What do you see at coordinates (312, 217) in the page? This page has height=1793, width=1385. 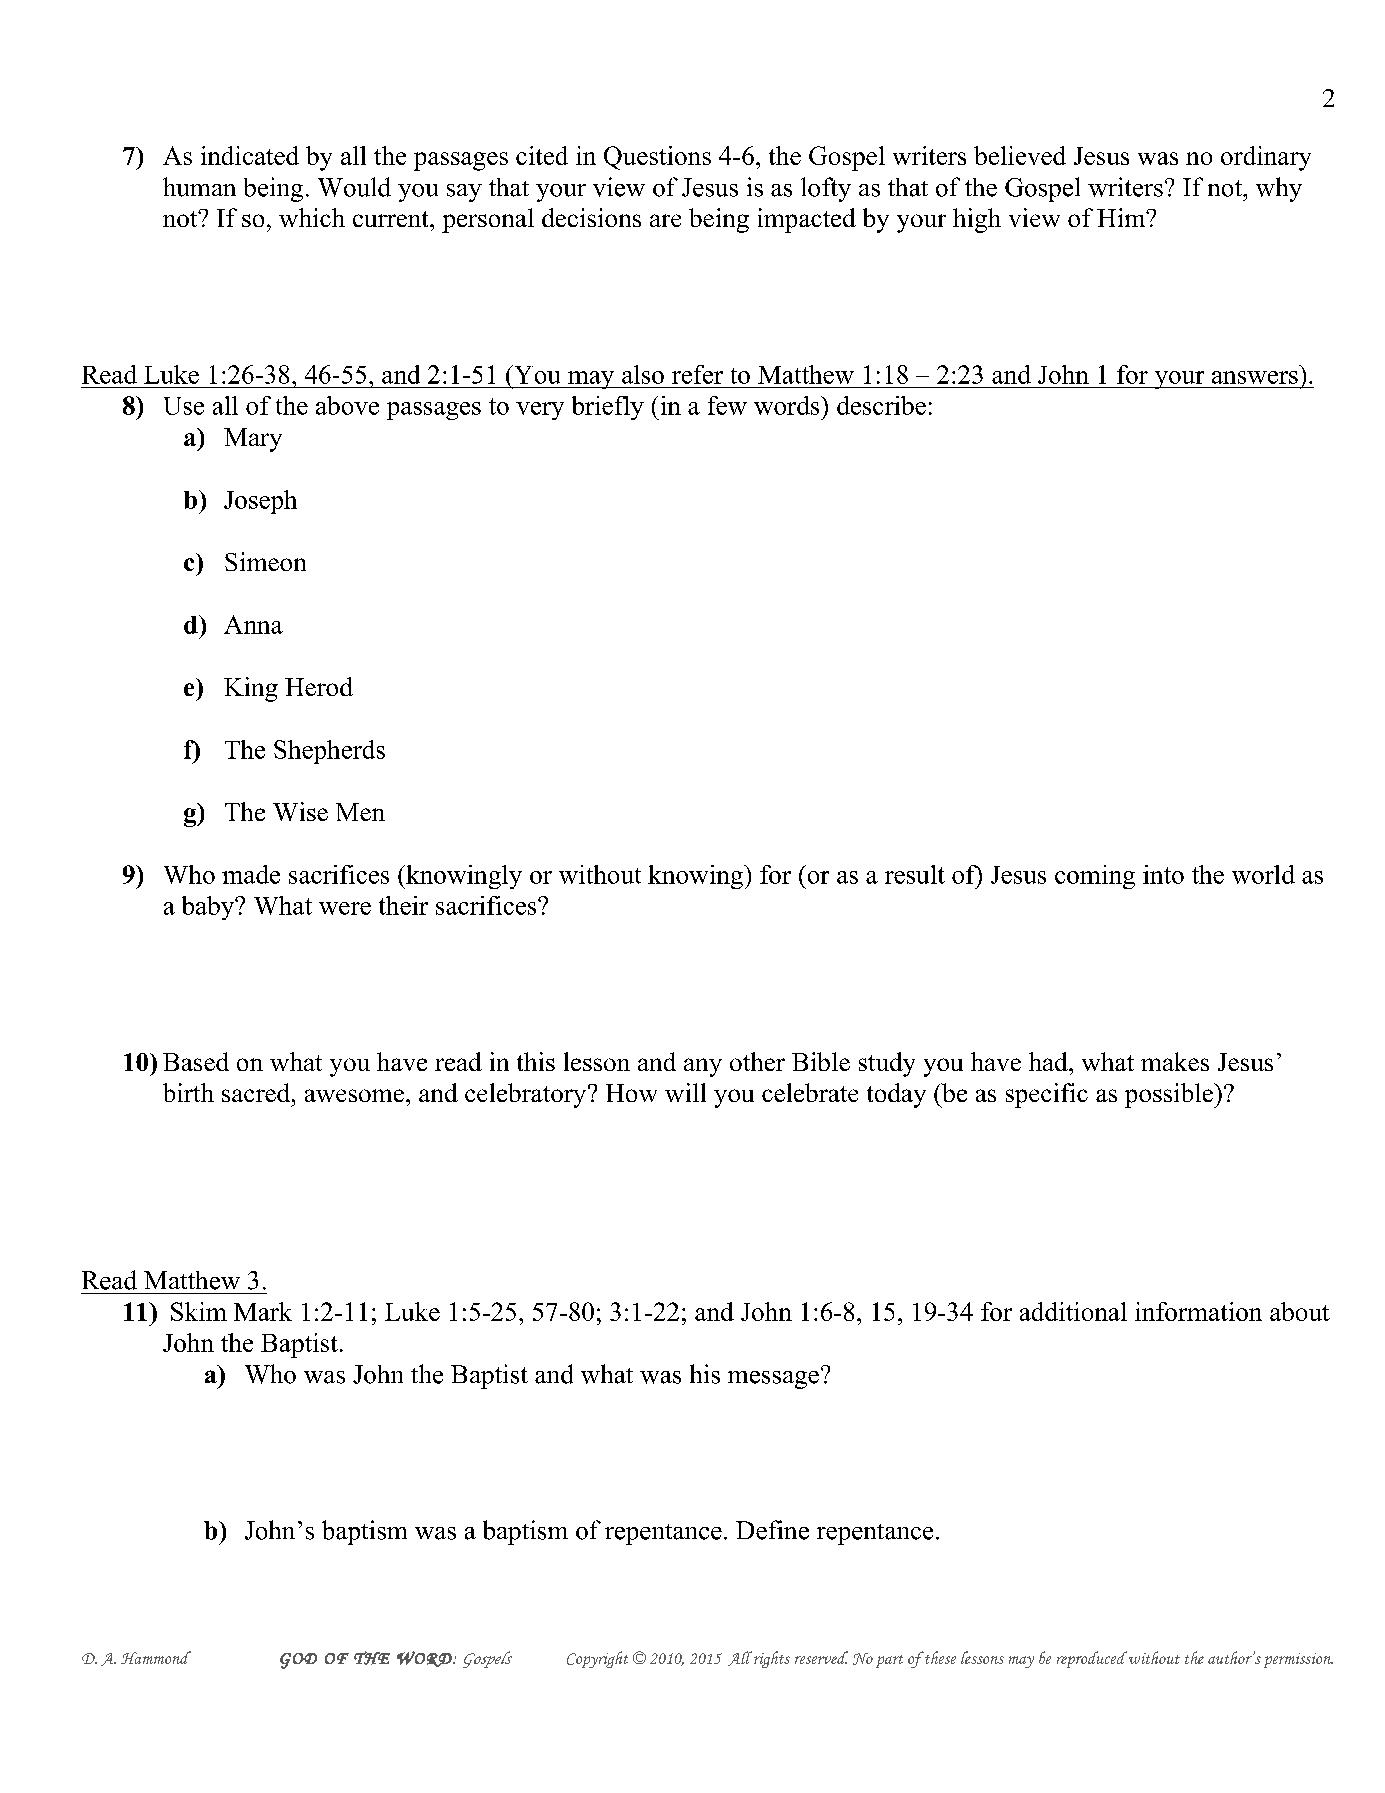 I see `which` at bounding box center [312, 217].
